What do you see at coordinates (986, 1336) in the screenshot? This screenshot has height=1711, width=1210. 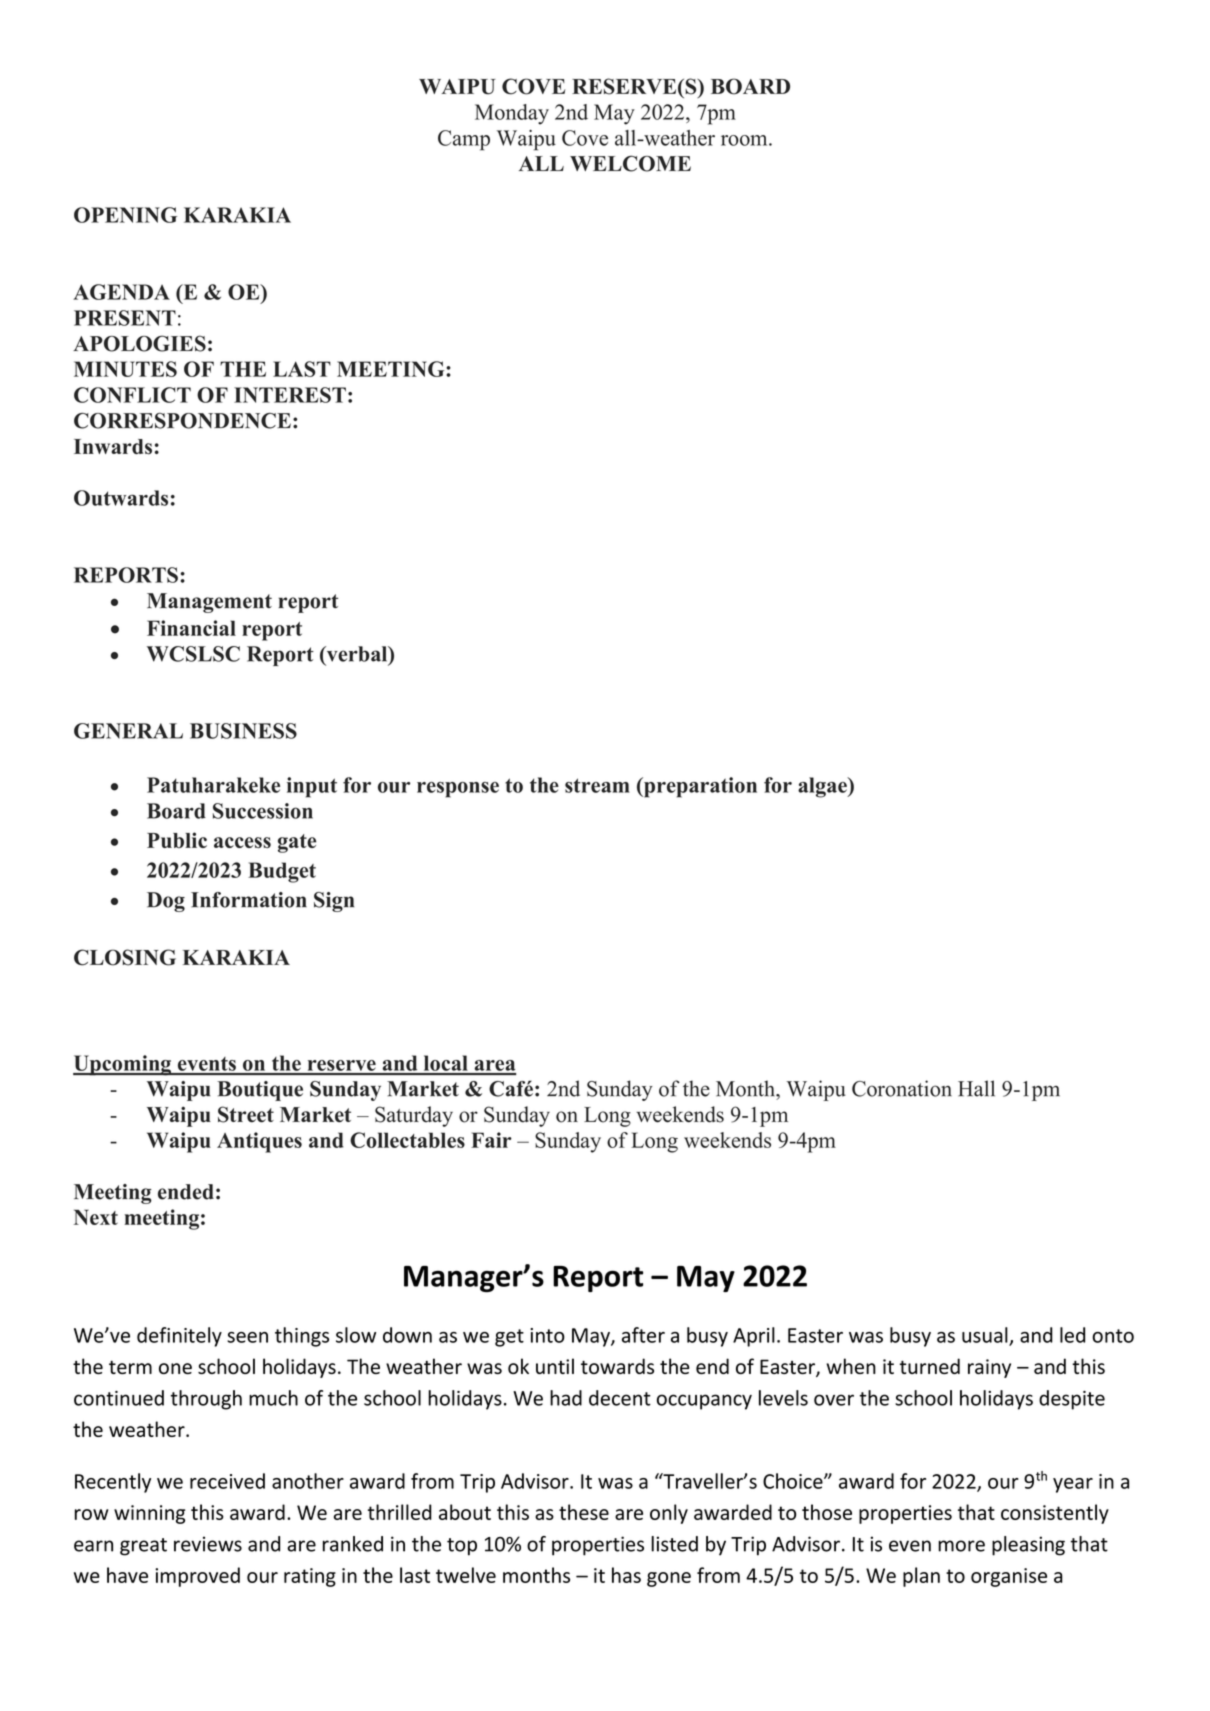 I see `usual` at bounding box center [986, 1336].
